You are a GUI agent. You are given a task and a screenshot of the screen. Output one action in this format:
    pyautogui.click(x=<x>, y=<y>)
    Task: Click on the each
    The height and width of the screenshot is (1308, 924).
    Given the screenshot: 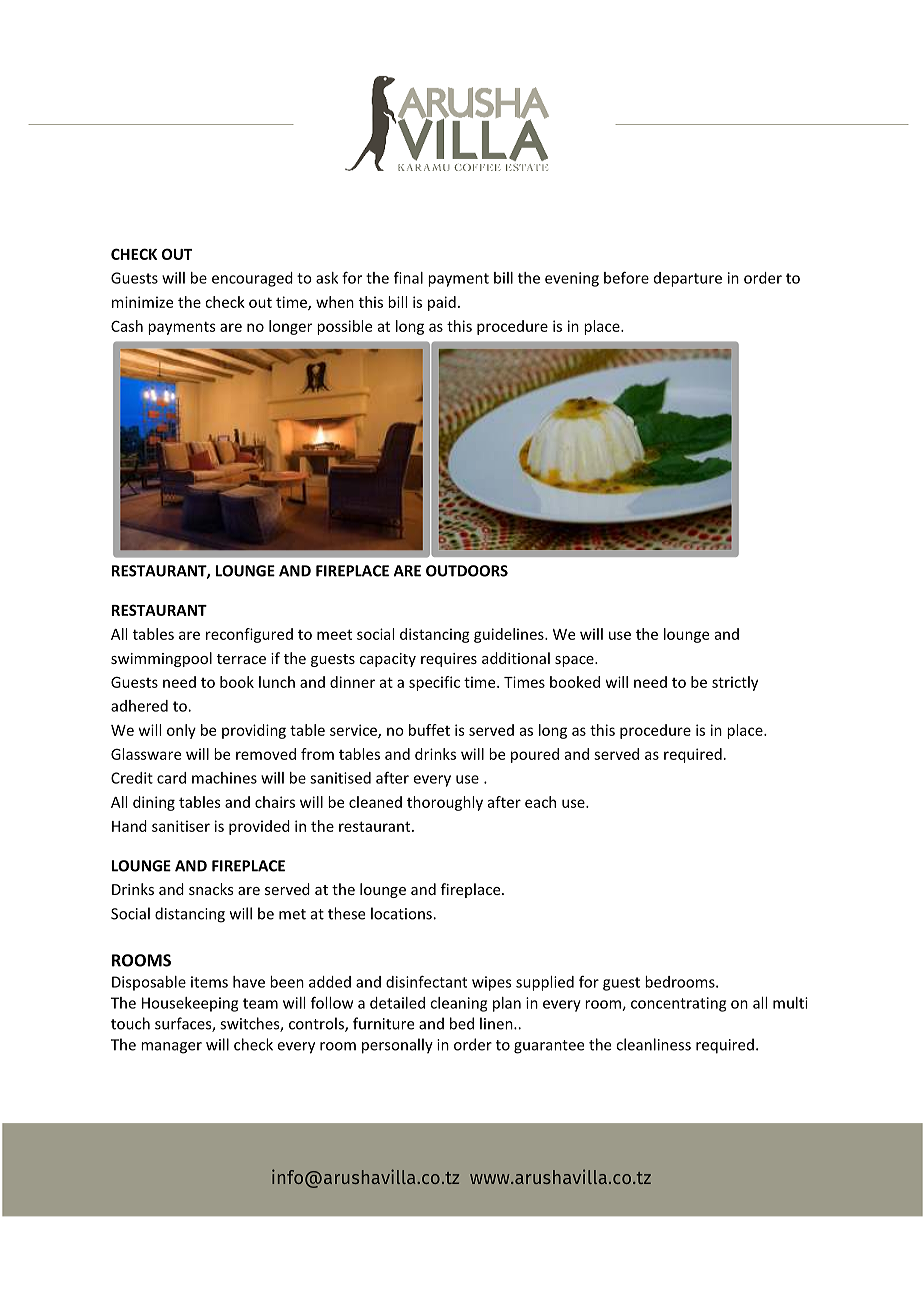 What is the action you would take?
    pyautogui.click(x=540, y=802)
